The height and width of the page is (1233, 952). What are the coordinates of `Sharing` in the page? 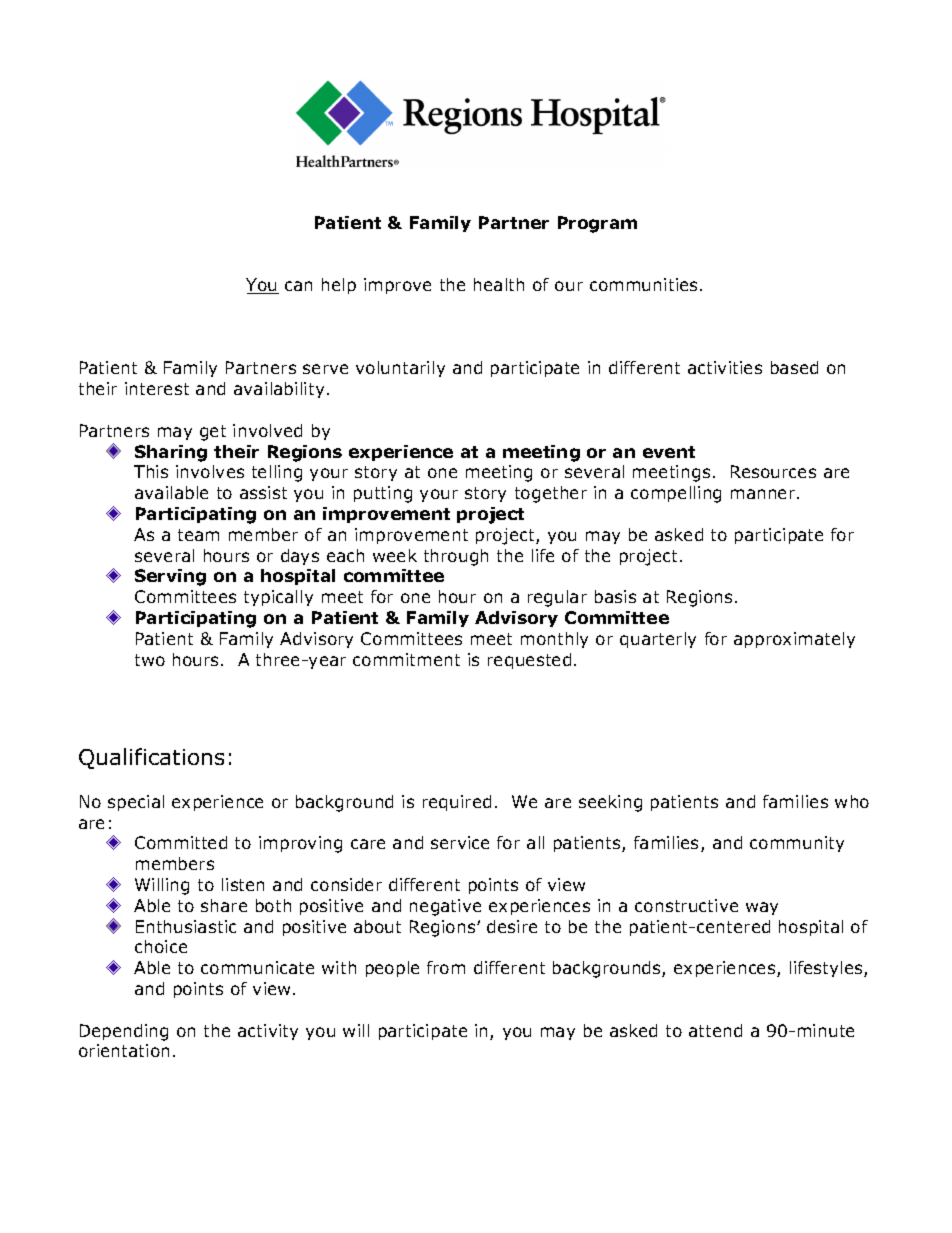 It's located at (171, 453).
